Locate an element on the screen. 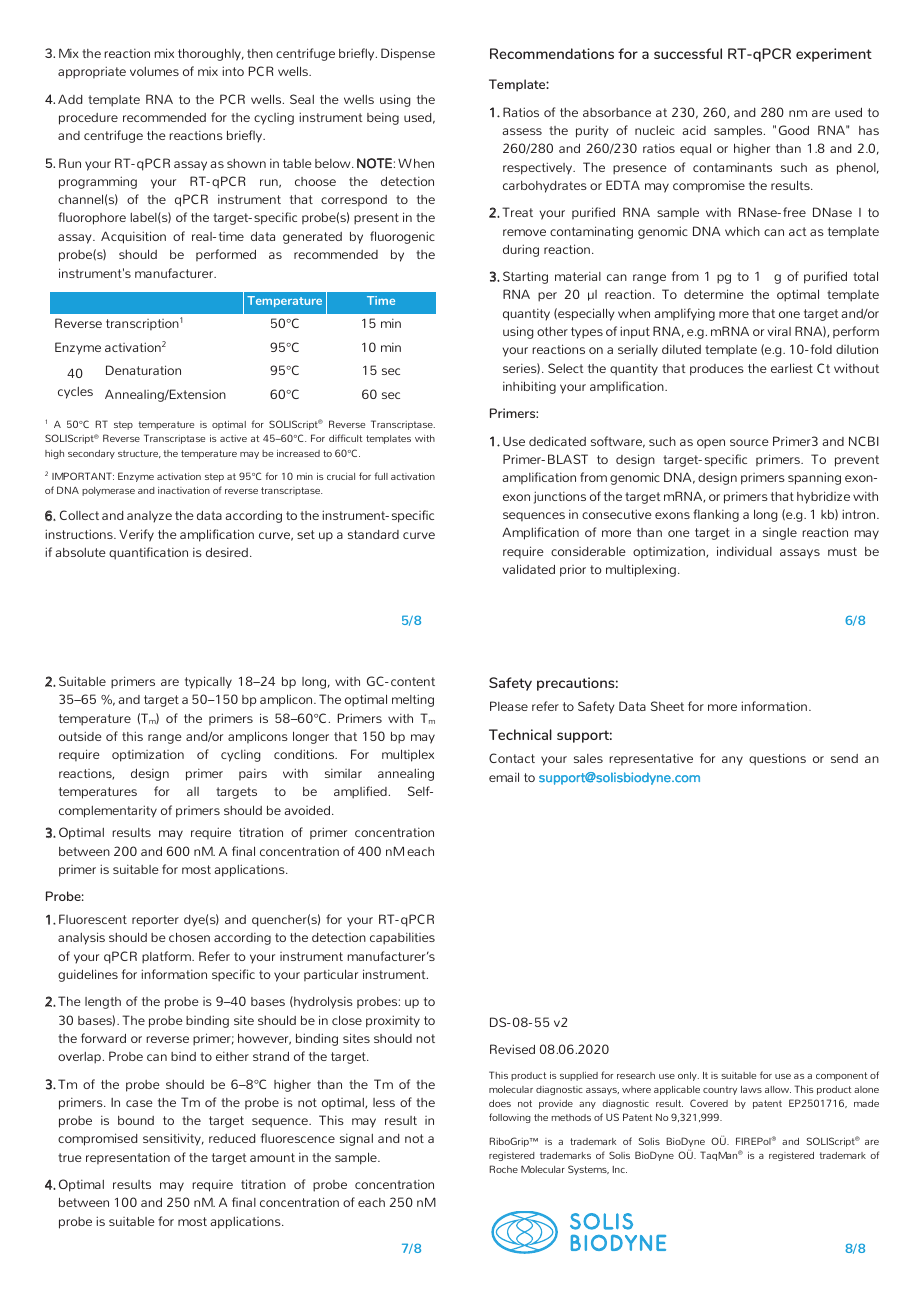  questions is located at coordinates (777, 759).
